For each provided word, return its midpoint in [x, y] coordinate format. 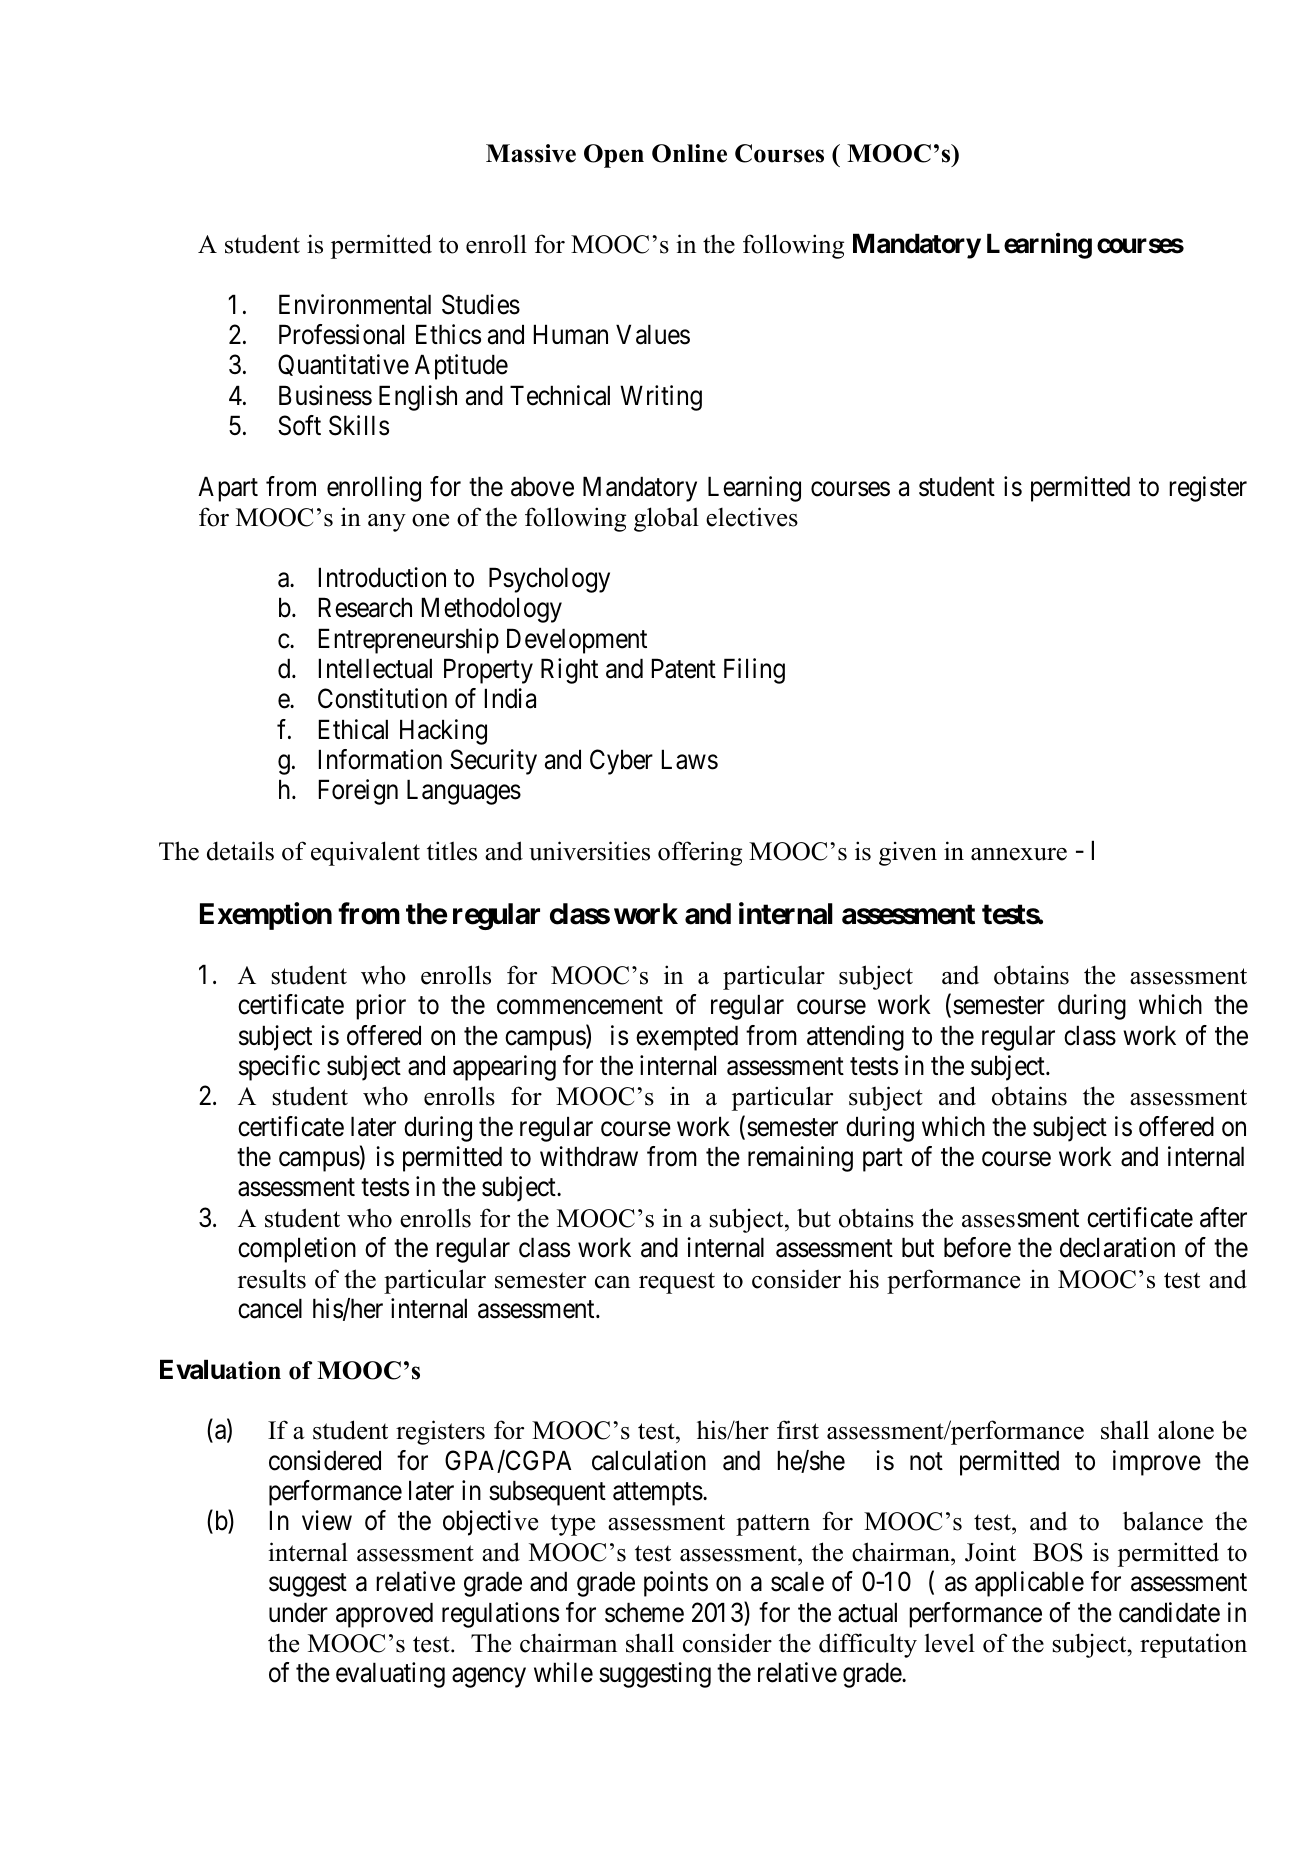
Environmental [355, 304]
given [908, 853]
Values [653, 334]
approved [384, 1615]
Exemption [266, 916]
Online [689, 153]
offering [700, 853]
